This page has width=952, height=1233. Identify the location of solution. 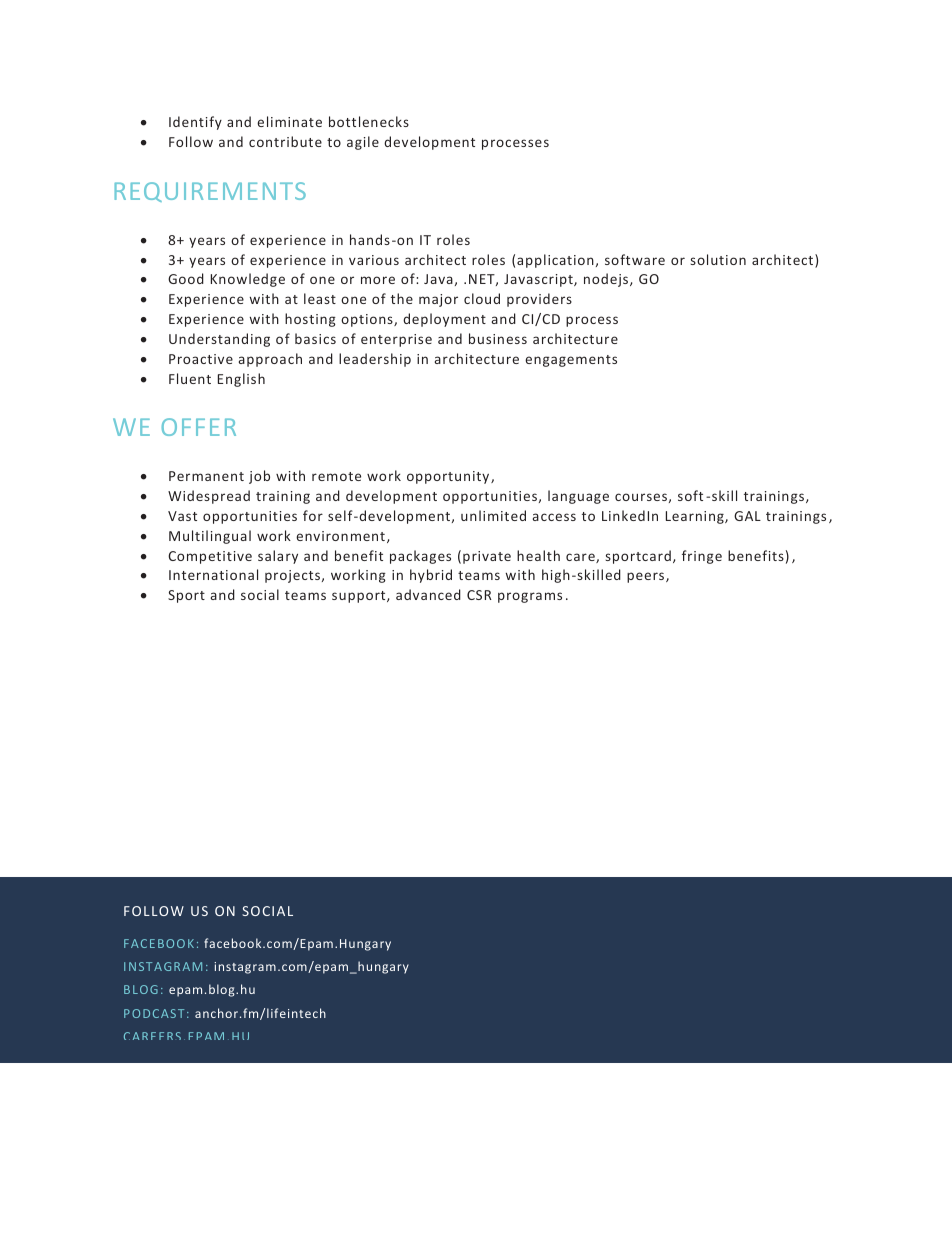
(718, 259).
